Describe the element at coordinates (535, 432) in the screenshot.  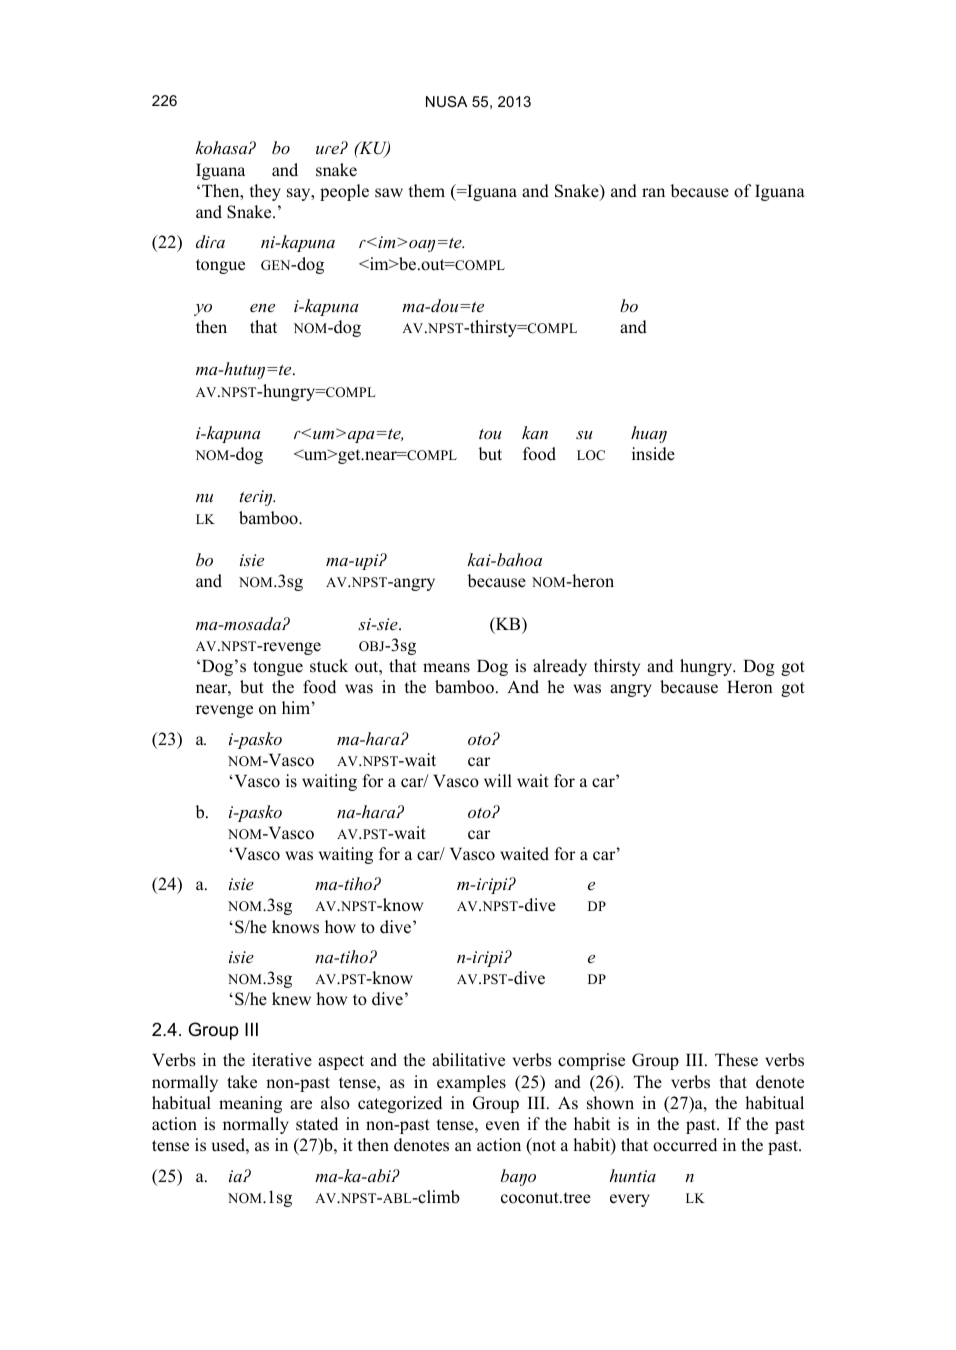
I see `kan` at that location.
